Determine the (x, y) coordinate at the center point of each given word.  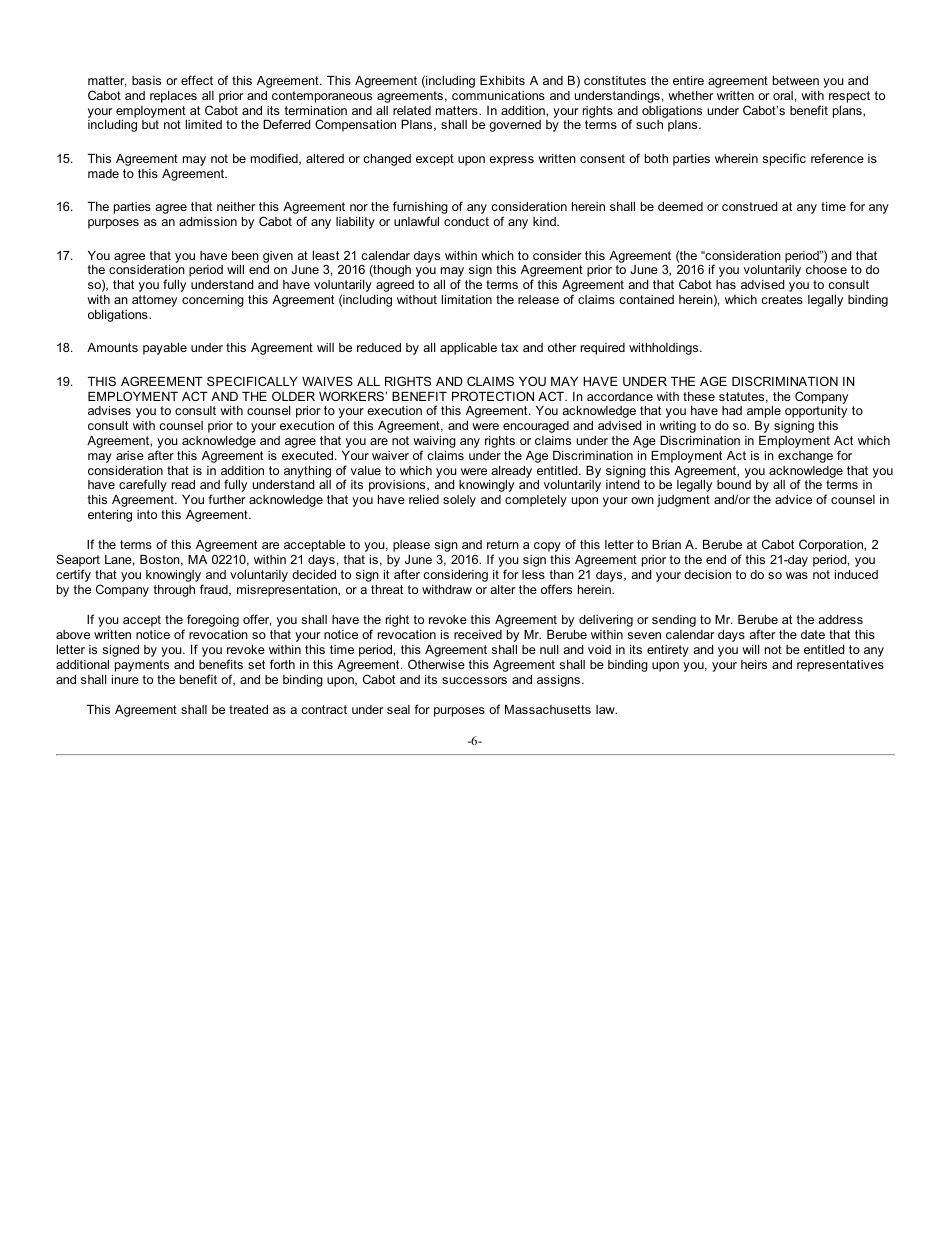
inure (125, 679)
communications (498, 95)
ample (764, 412)
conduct (466, 221)
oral (783, 95)
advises (109, 410)
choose (826, 269)
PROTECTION (493, 396)
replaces (173, 97)
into (147, 514)
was (797, 575)
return (503, 544)
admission (208, 221)
